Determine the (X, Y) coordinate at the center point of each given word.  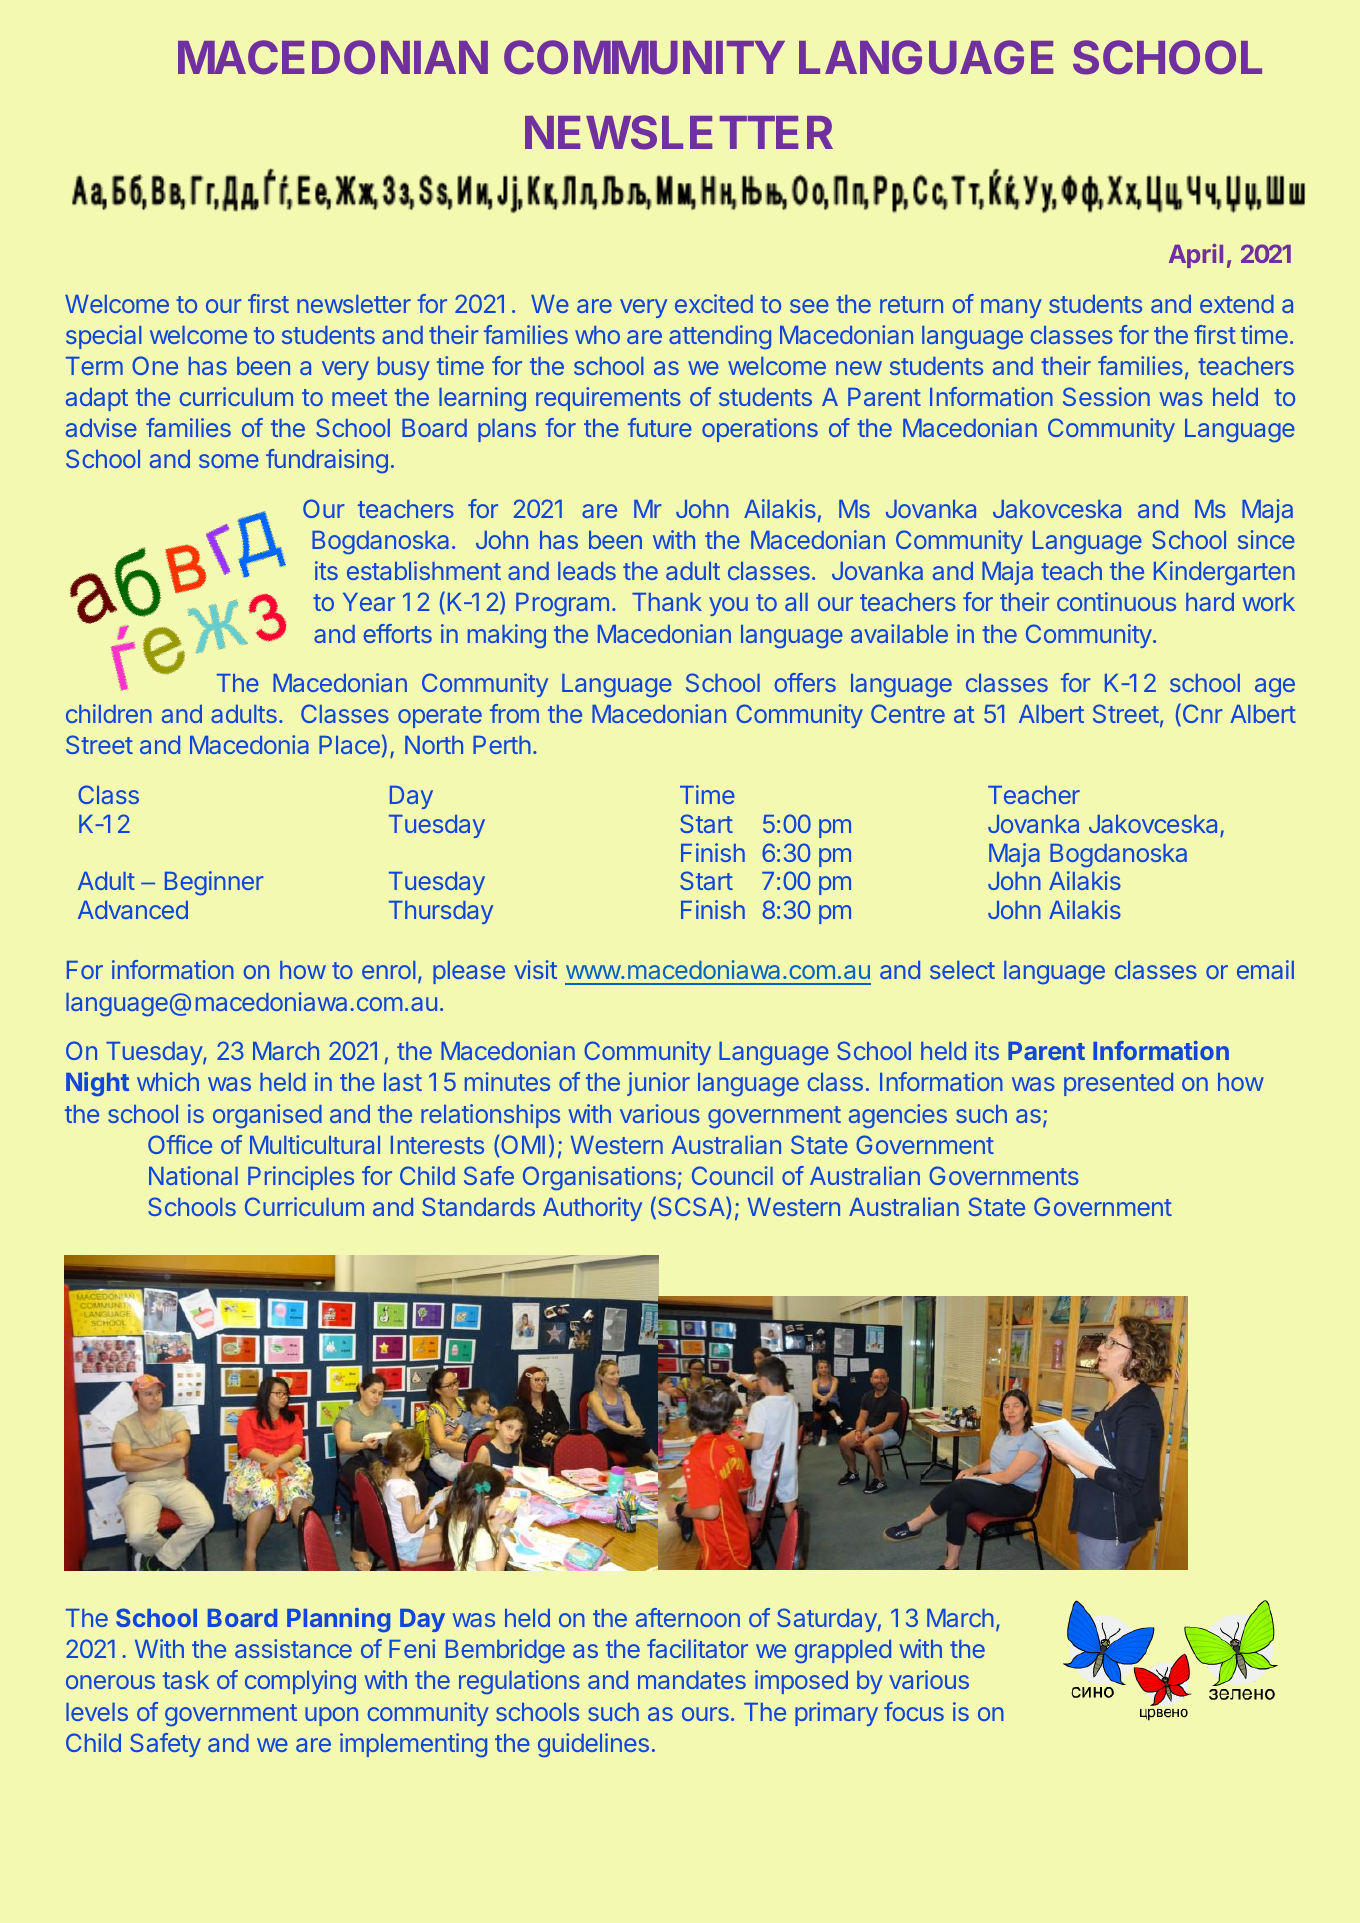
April (1196, 256)
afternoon (688, 1617)
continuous (1116, 601)
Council (732, 1175)
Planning (338, 1620)
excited (714, 303)
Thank (667, 602)
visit (535, 969)
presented (1118, 1084)
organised (267, 1116)
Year (369, 602)
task (186, 1680)
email (1265, 969)
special (104, 337)
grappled (843, 1651)
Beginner (214, 883)
